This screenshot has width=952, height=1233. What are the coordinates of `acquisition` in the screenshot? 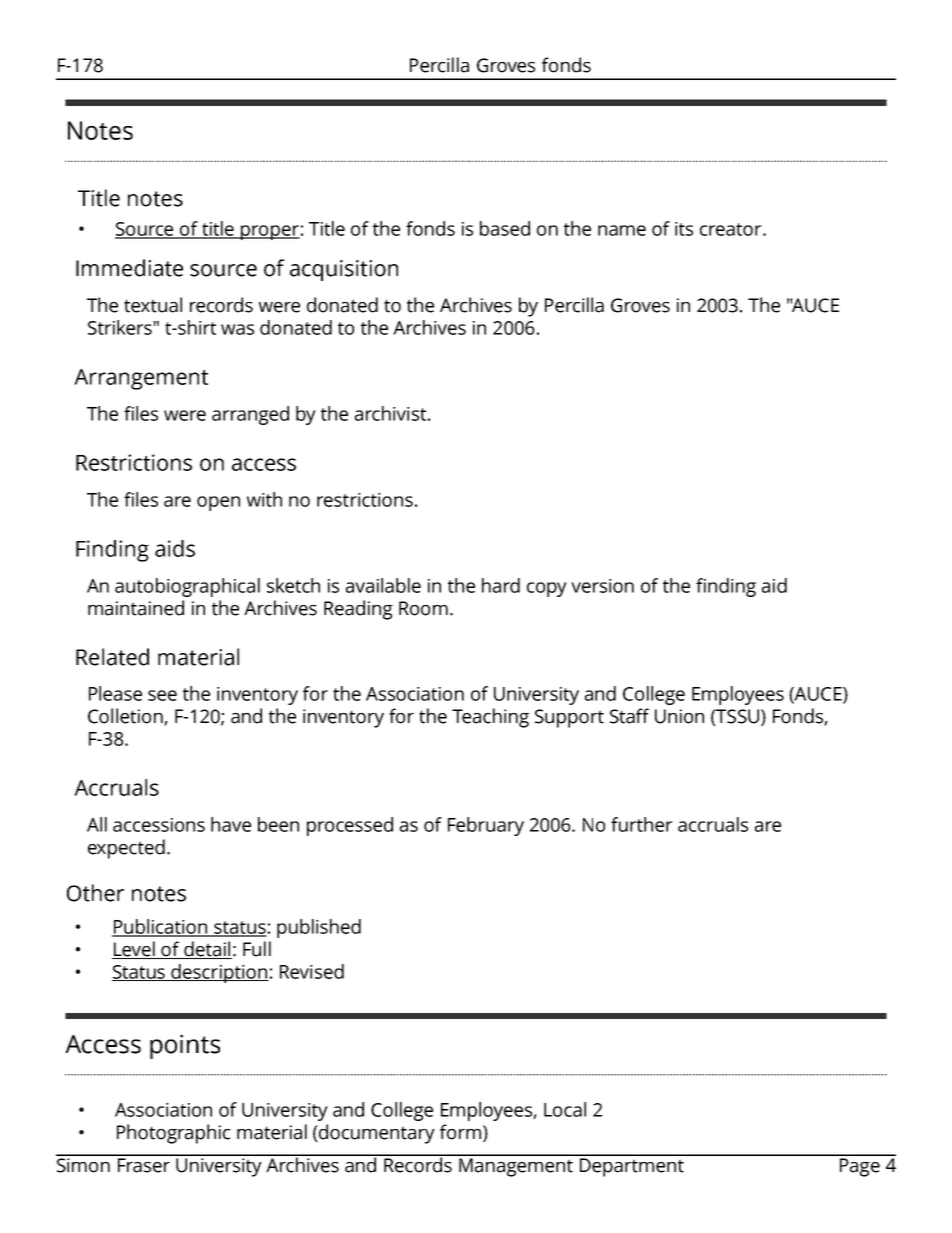 It's located at (344, 270).
